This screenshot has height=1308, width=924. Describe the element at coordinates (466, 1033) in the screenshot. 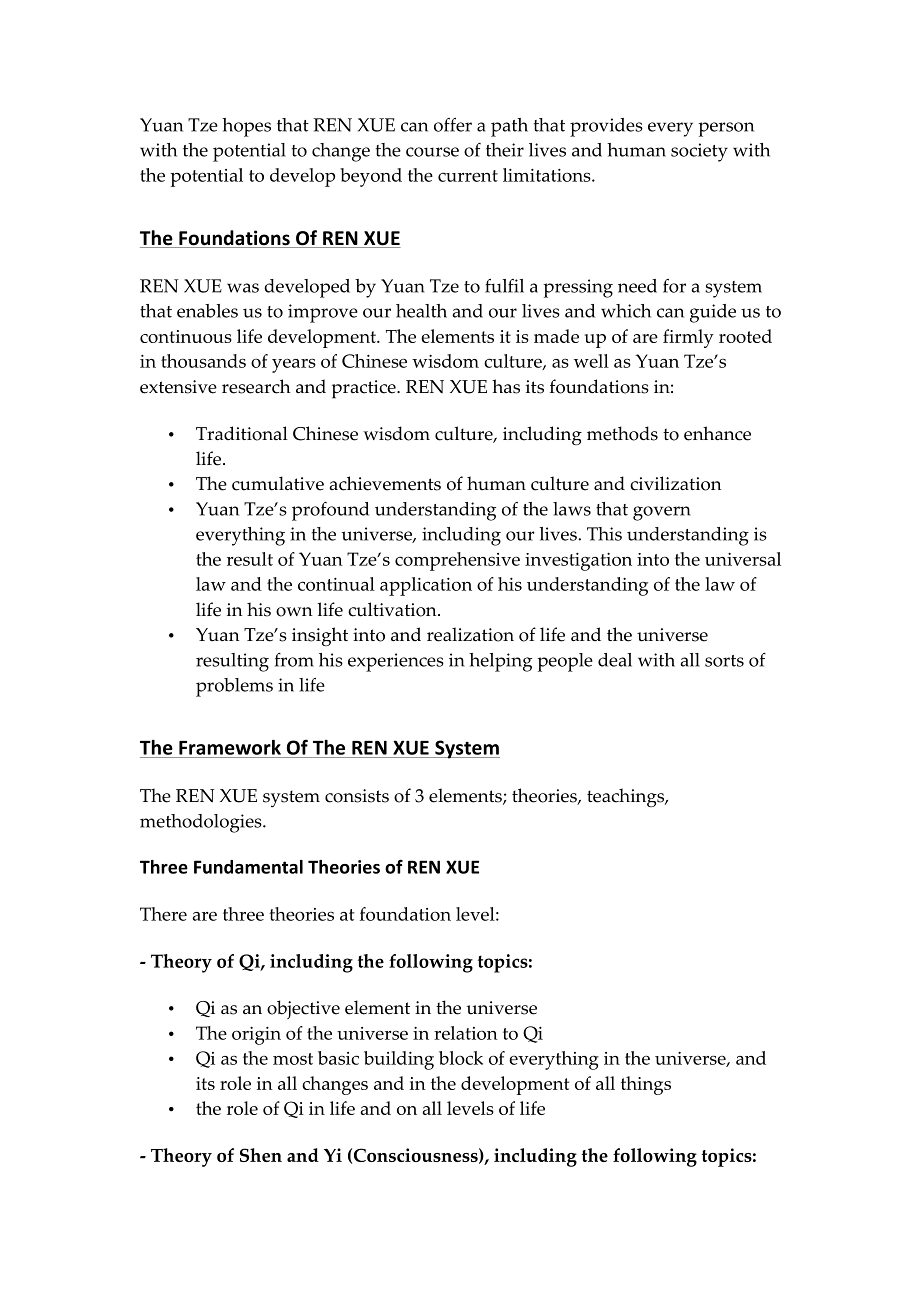

I see `relation` at that location.
